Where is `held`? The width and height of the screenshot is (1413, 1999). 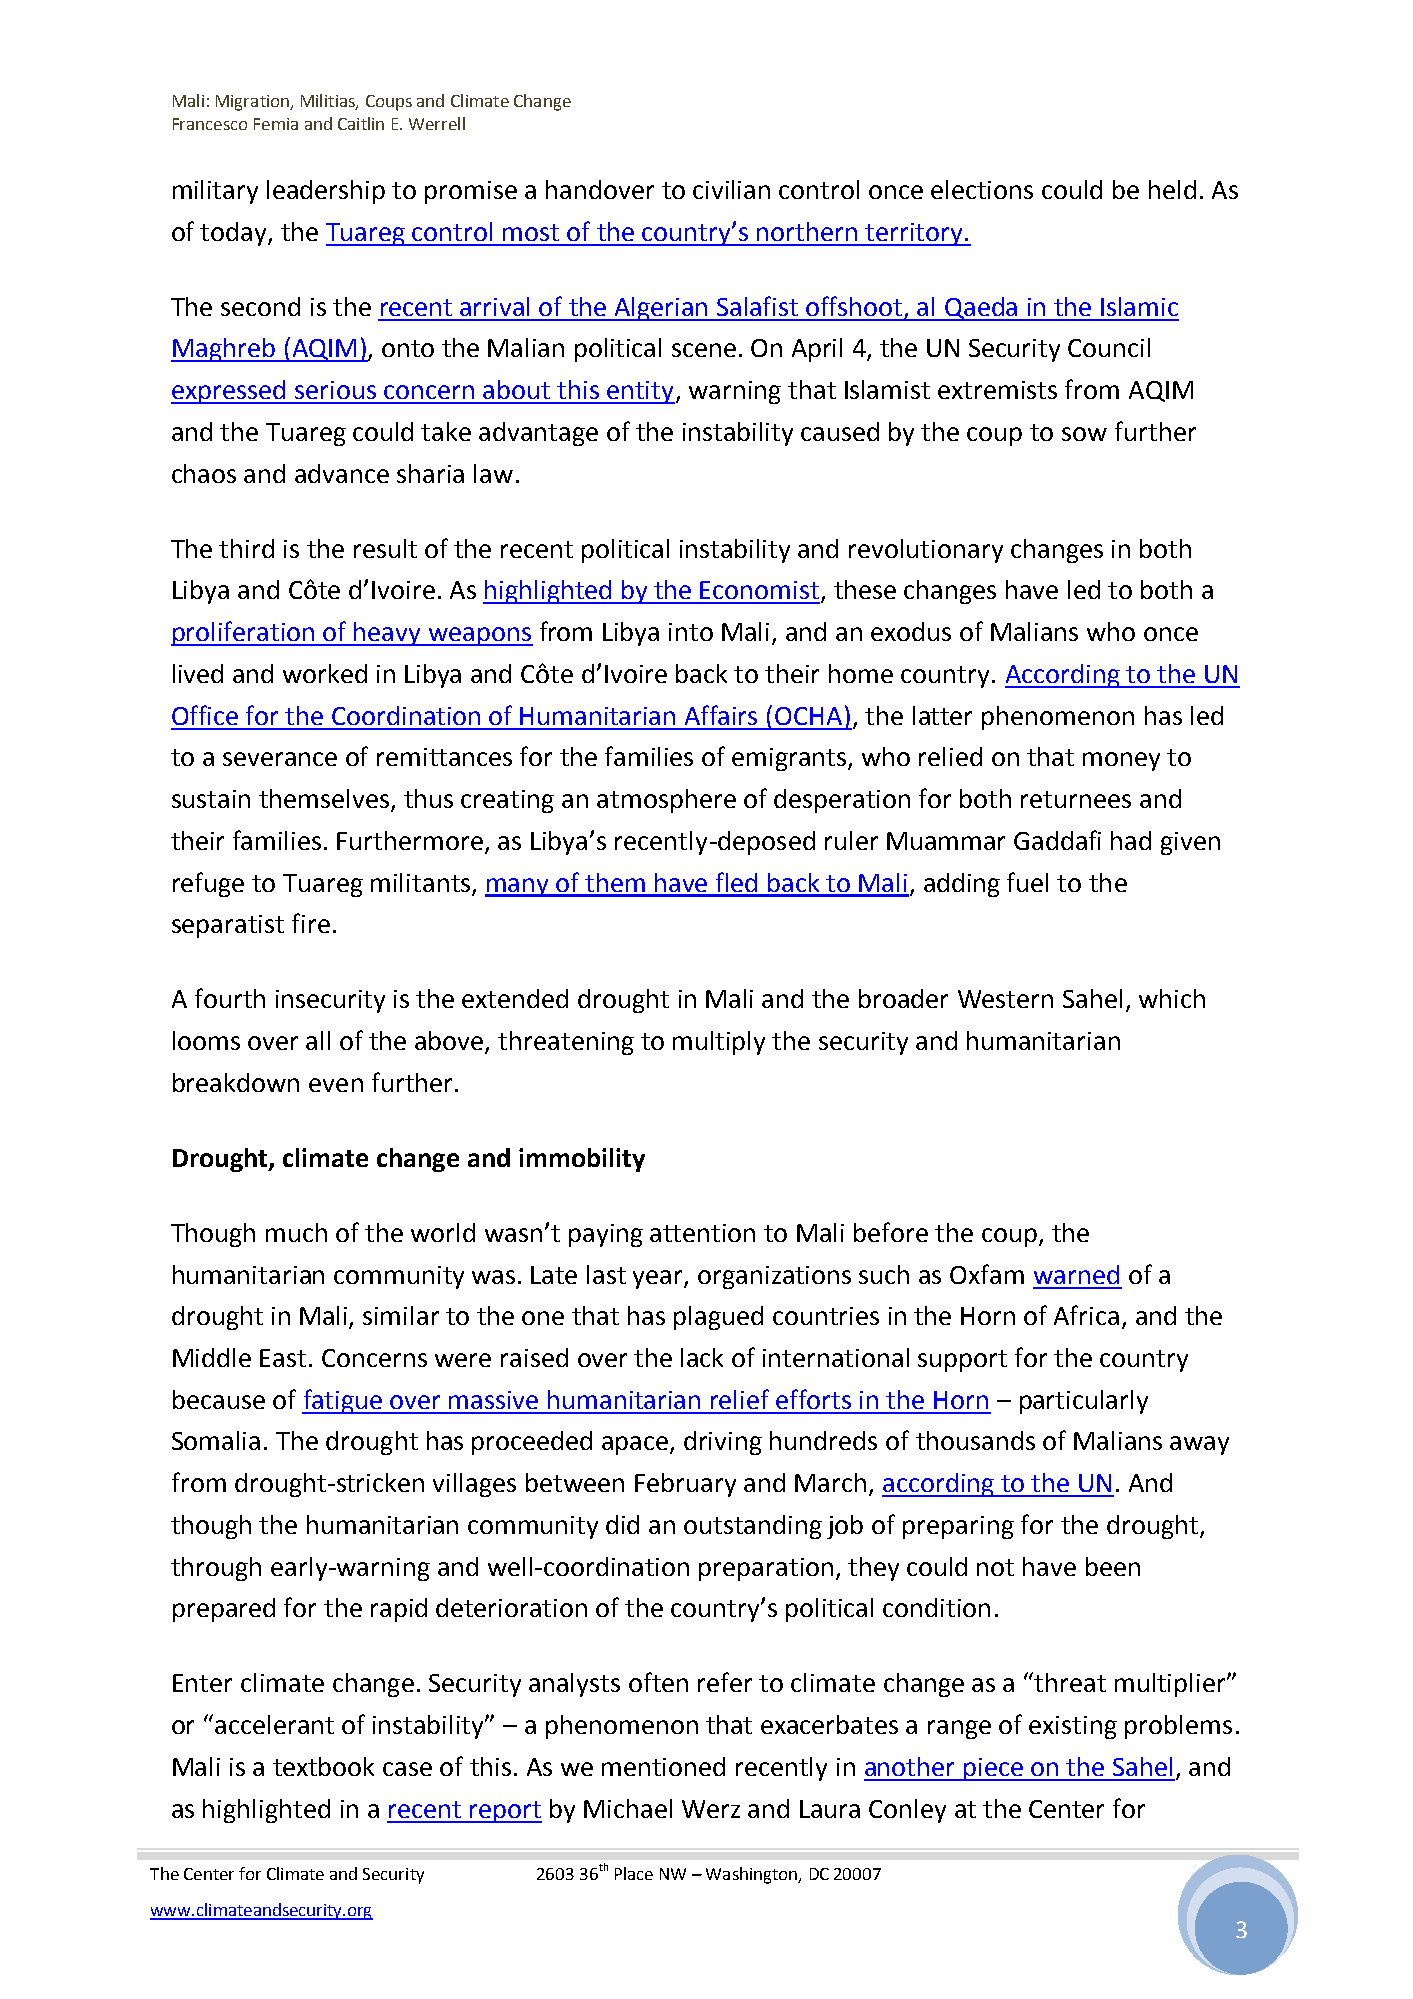
held is located at coordinates (1172, 189).
